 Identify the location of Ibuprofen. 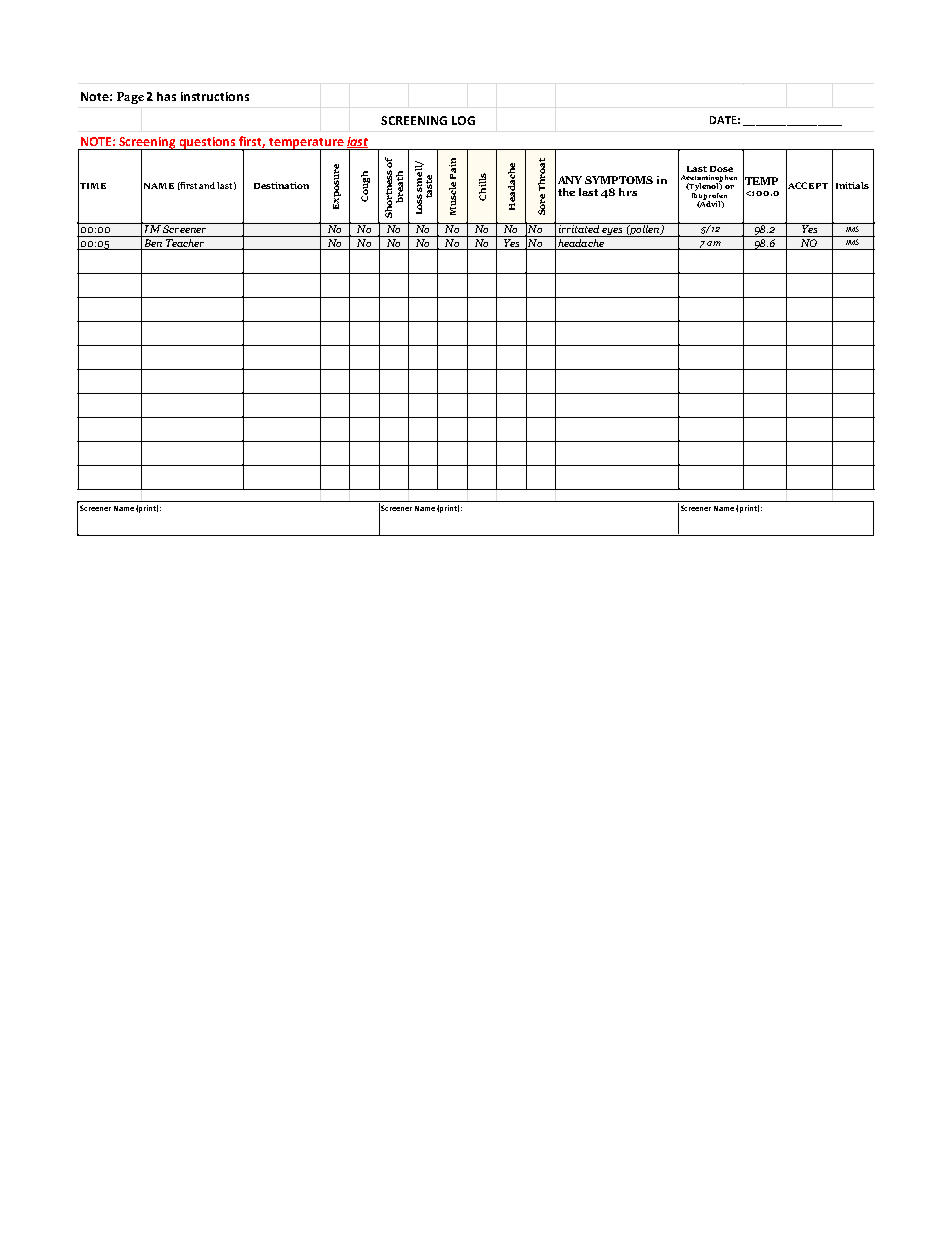
(709, 196).
